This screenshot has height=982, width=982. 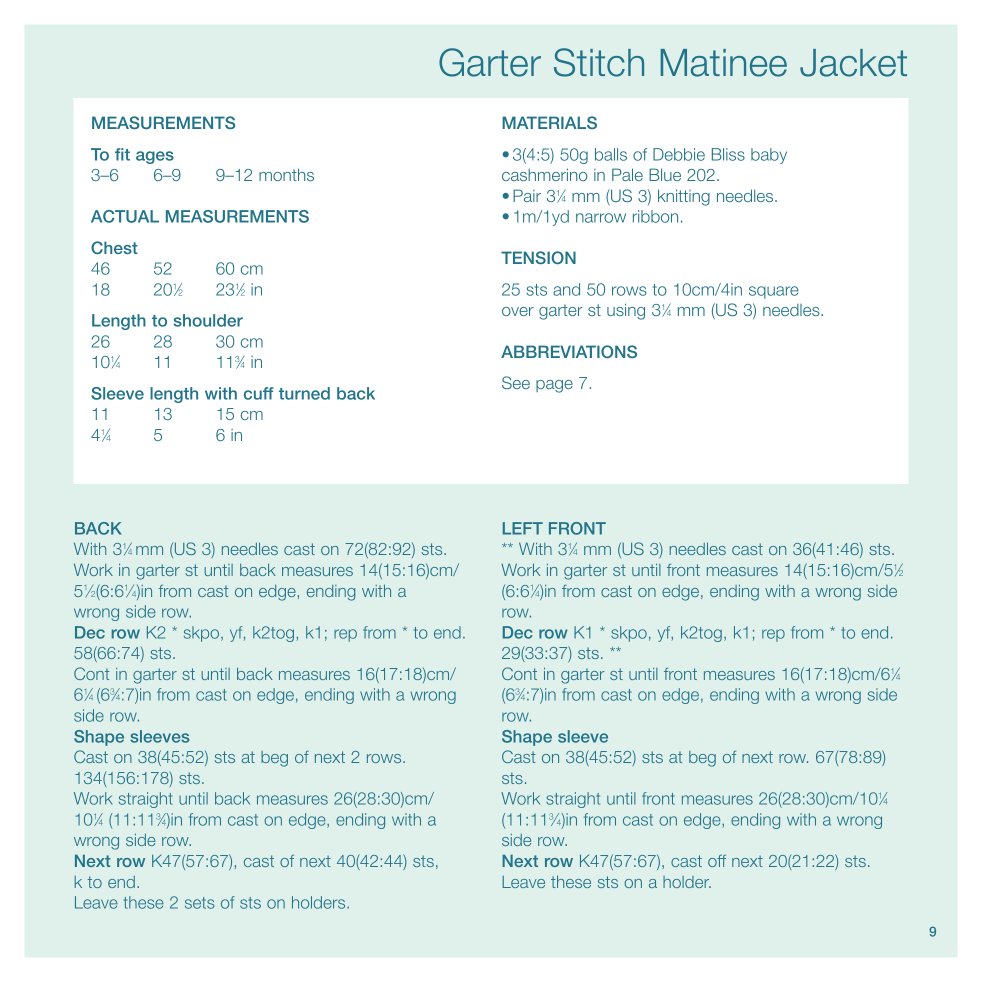 What do you see at coordinates (724, 63) in the screenshot?
I see `Matinee` at bounding box center [724, 63].
